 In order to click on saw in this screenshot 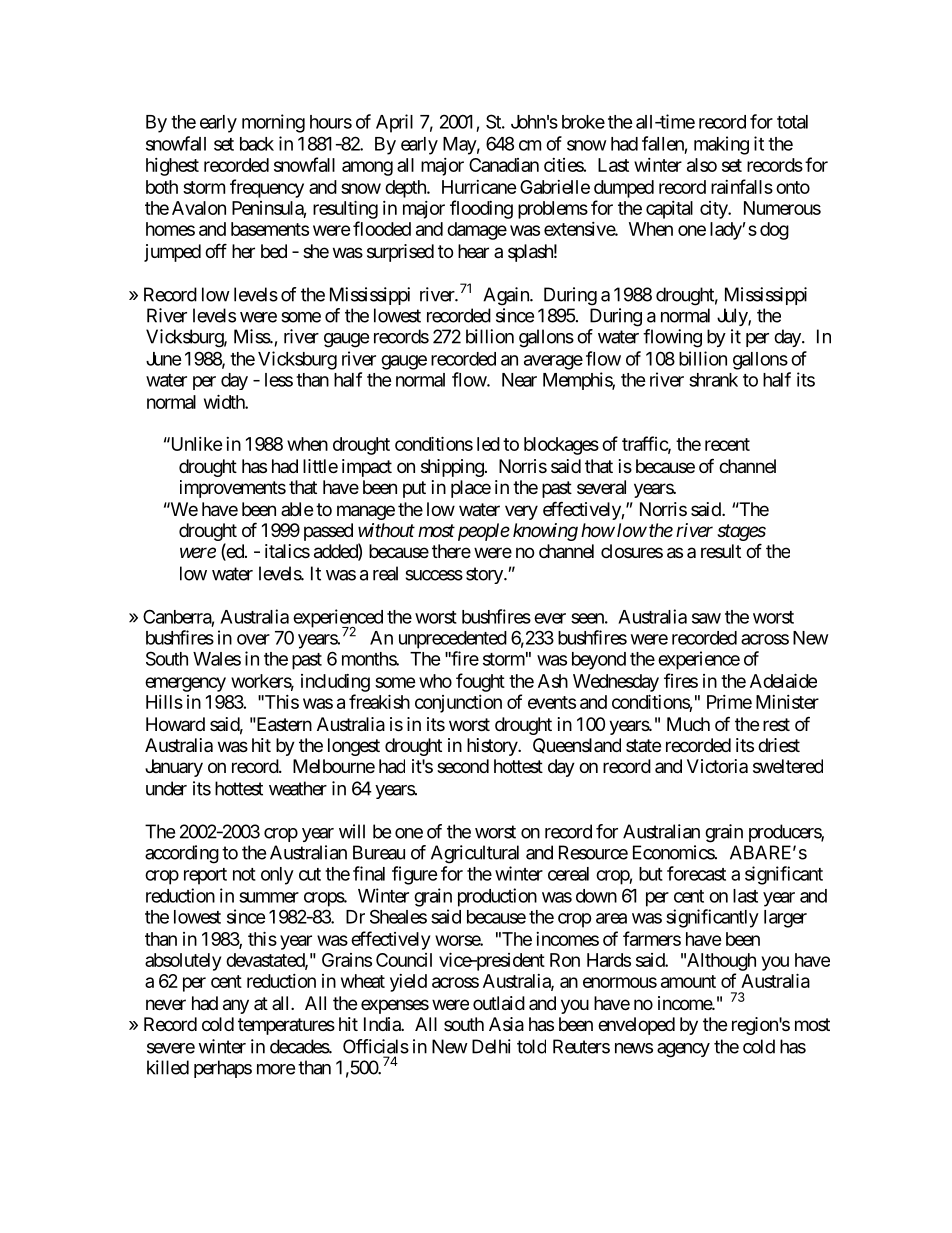, I will do `click(706, 618)`.
